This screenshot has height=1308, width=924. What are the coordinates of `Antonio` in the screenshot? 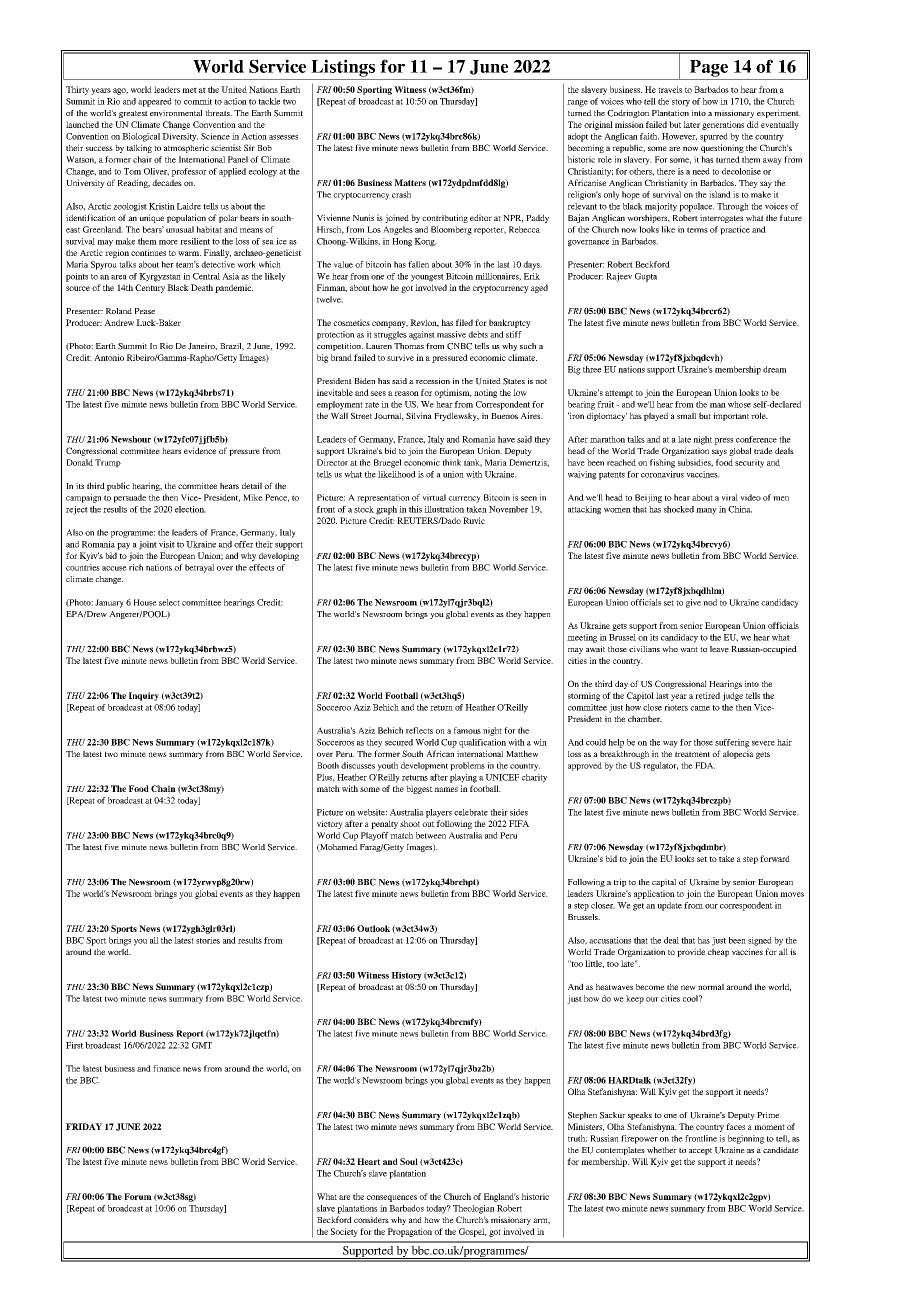 It's located at (109, 357).
